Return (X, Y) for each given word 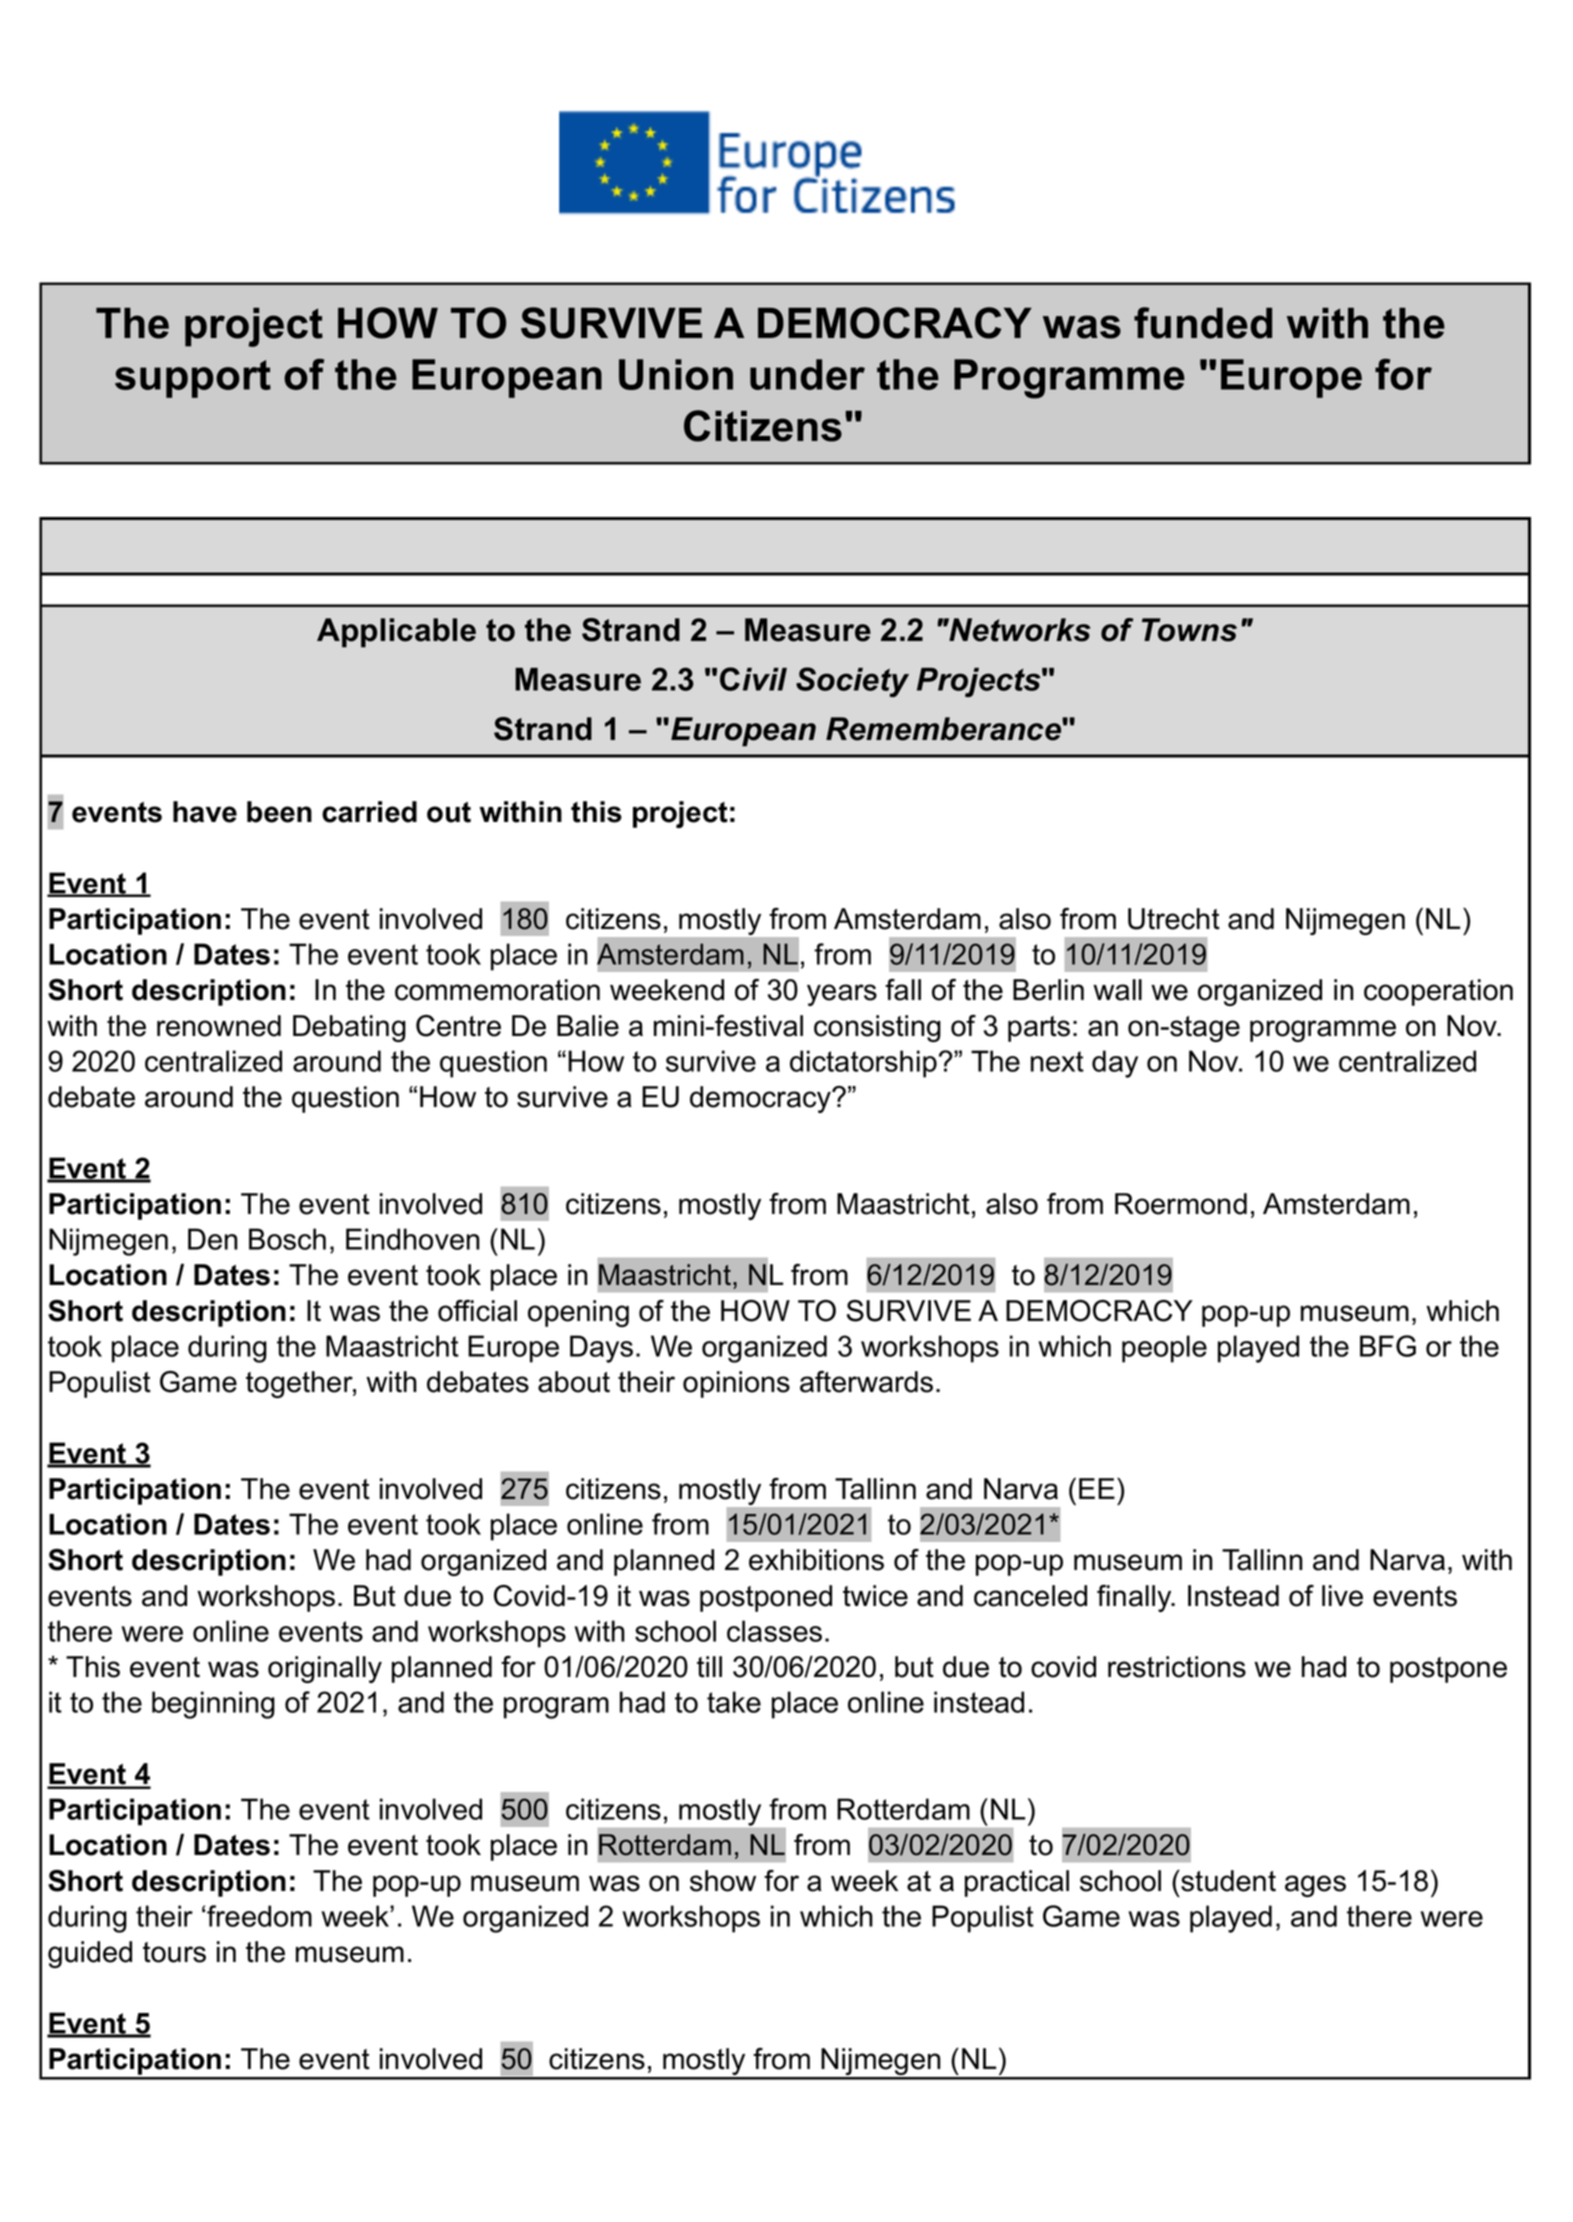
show (723, 1881)
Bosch (287, 1239)
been (279, 812)
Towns (1189, 630)
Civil (753, 679)
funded (1203, 323)
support (193, 379)
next (1057, 1061)
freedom (259, 1916)
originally (325, 1669)
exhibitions (816, 1560)
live (1342, 1596)
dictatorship (863, 1064)
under (807, 374)
